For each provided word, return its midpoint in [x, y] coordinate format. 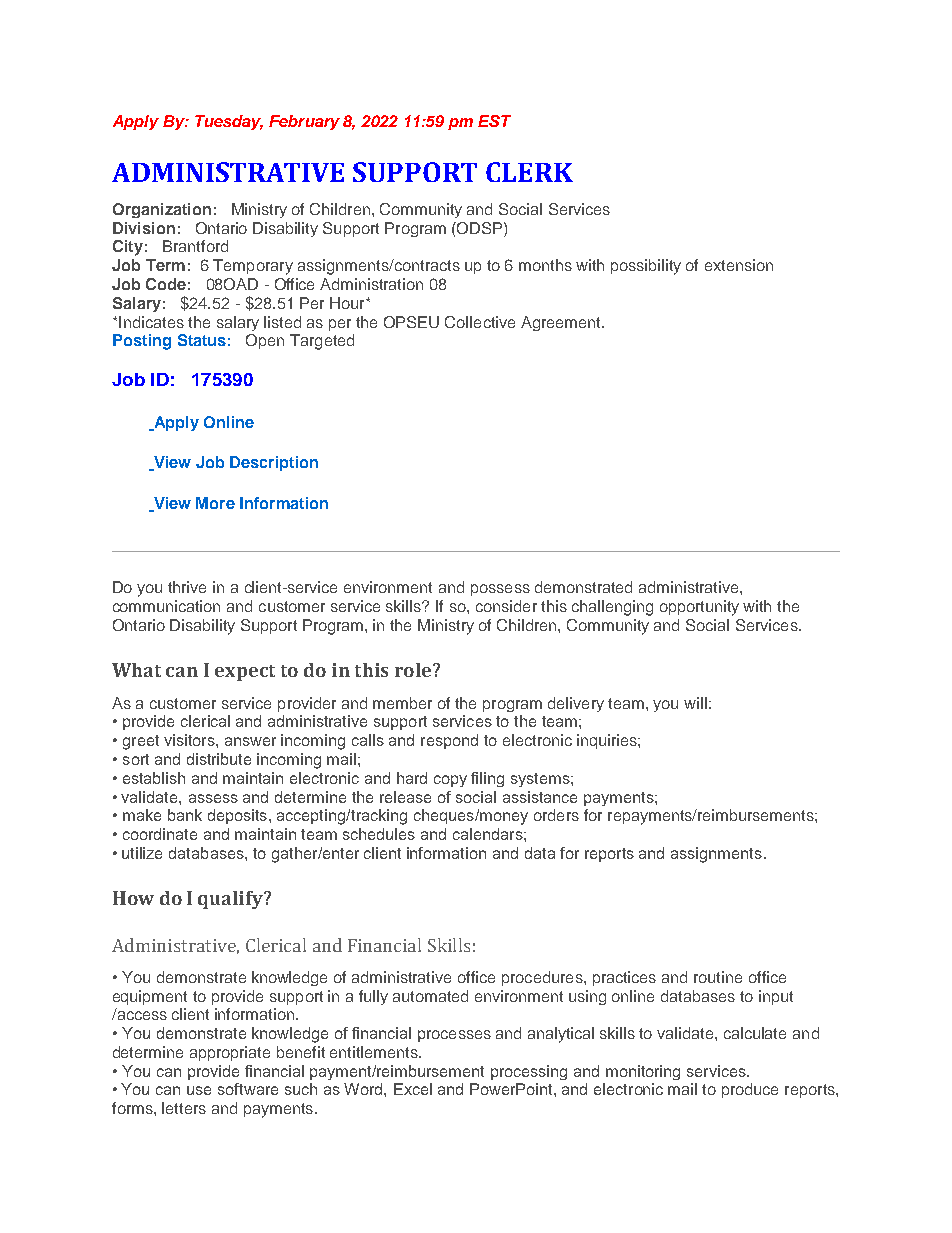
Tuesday [229, 122]
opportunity [699, 608]
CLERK [529, 172]
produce [750, 1090]
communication [166, 606]
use [199, 1090]
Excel [413, 1089]
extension [739, 265]
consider [506, 606]
